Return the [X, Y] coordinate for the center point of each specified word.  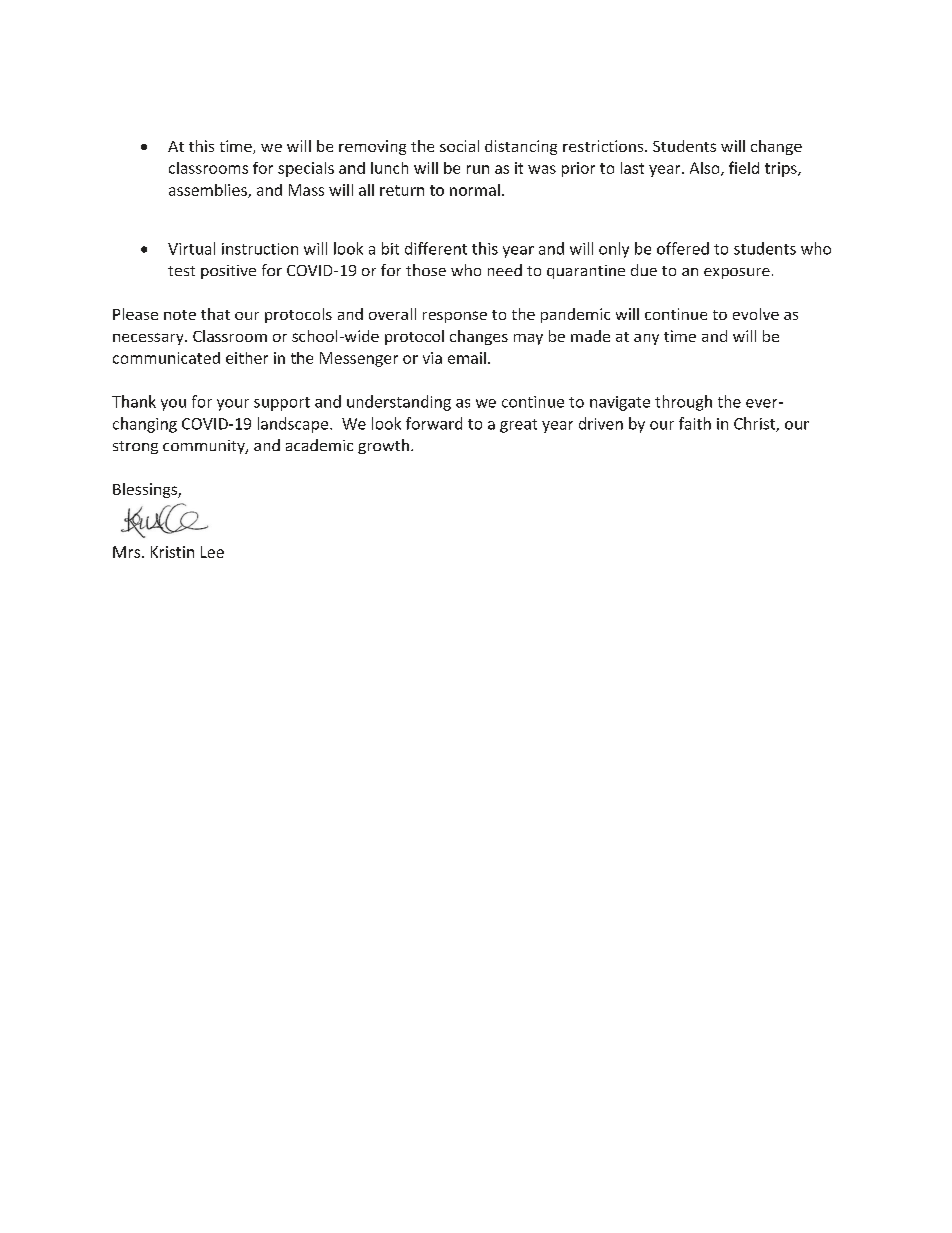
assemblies [209, 191]
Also [706, 169]
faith [695, 423]
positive [228, 272]
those [426, 270]
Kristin [172, 552]
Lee [212, 552]
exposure [737, 273]
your [233, 405]
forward [434, 423]
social [459, 146]
